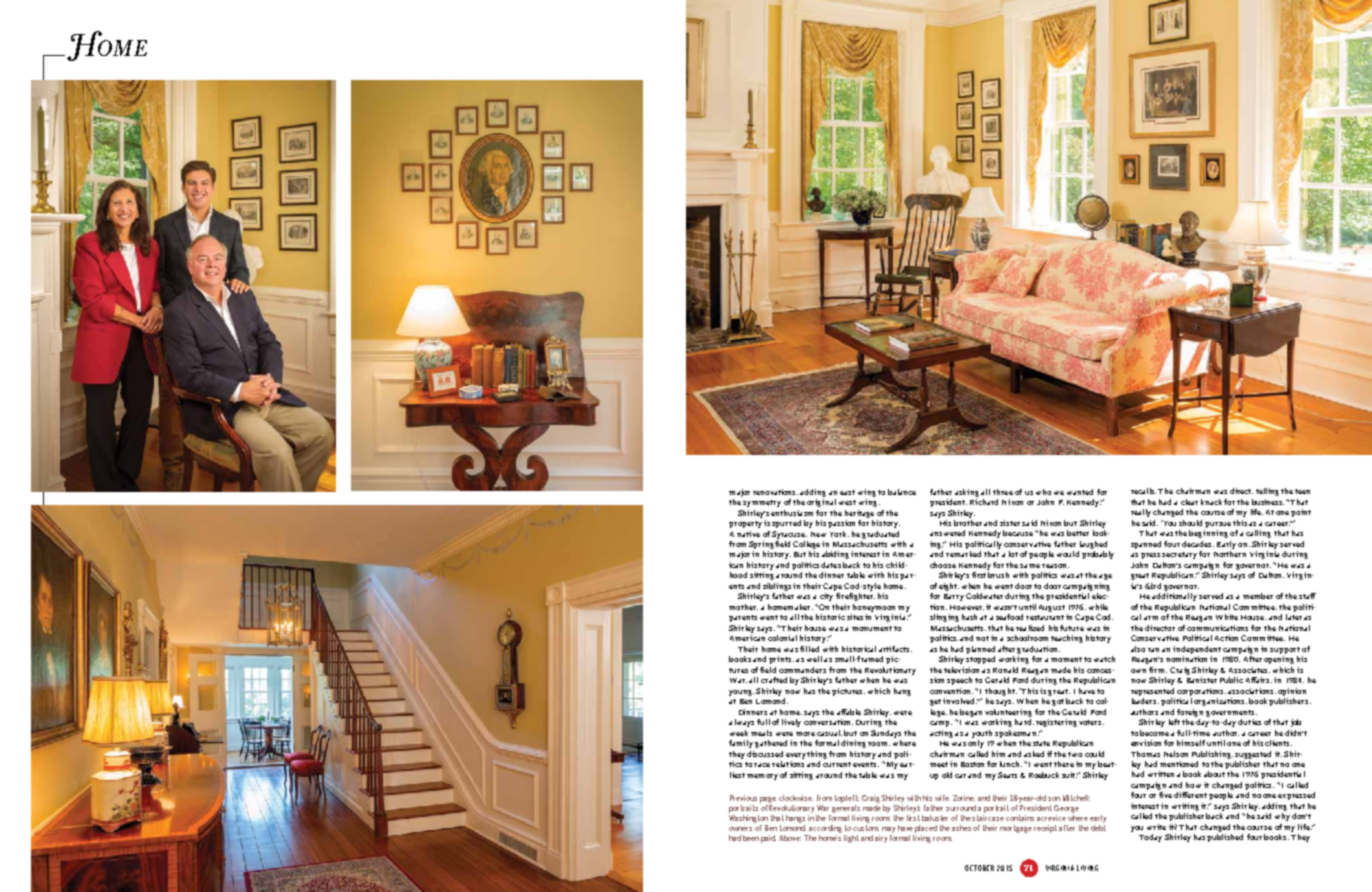  Describe the element at coordinates (802, 670) in the screenshot. I see `commanders` at that location.
